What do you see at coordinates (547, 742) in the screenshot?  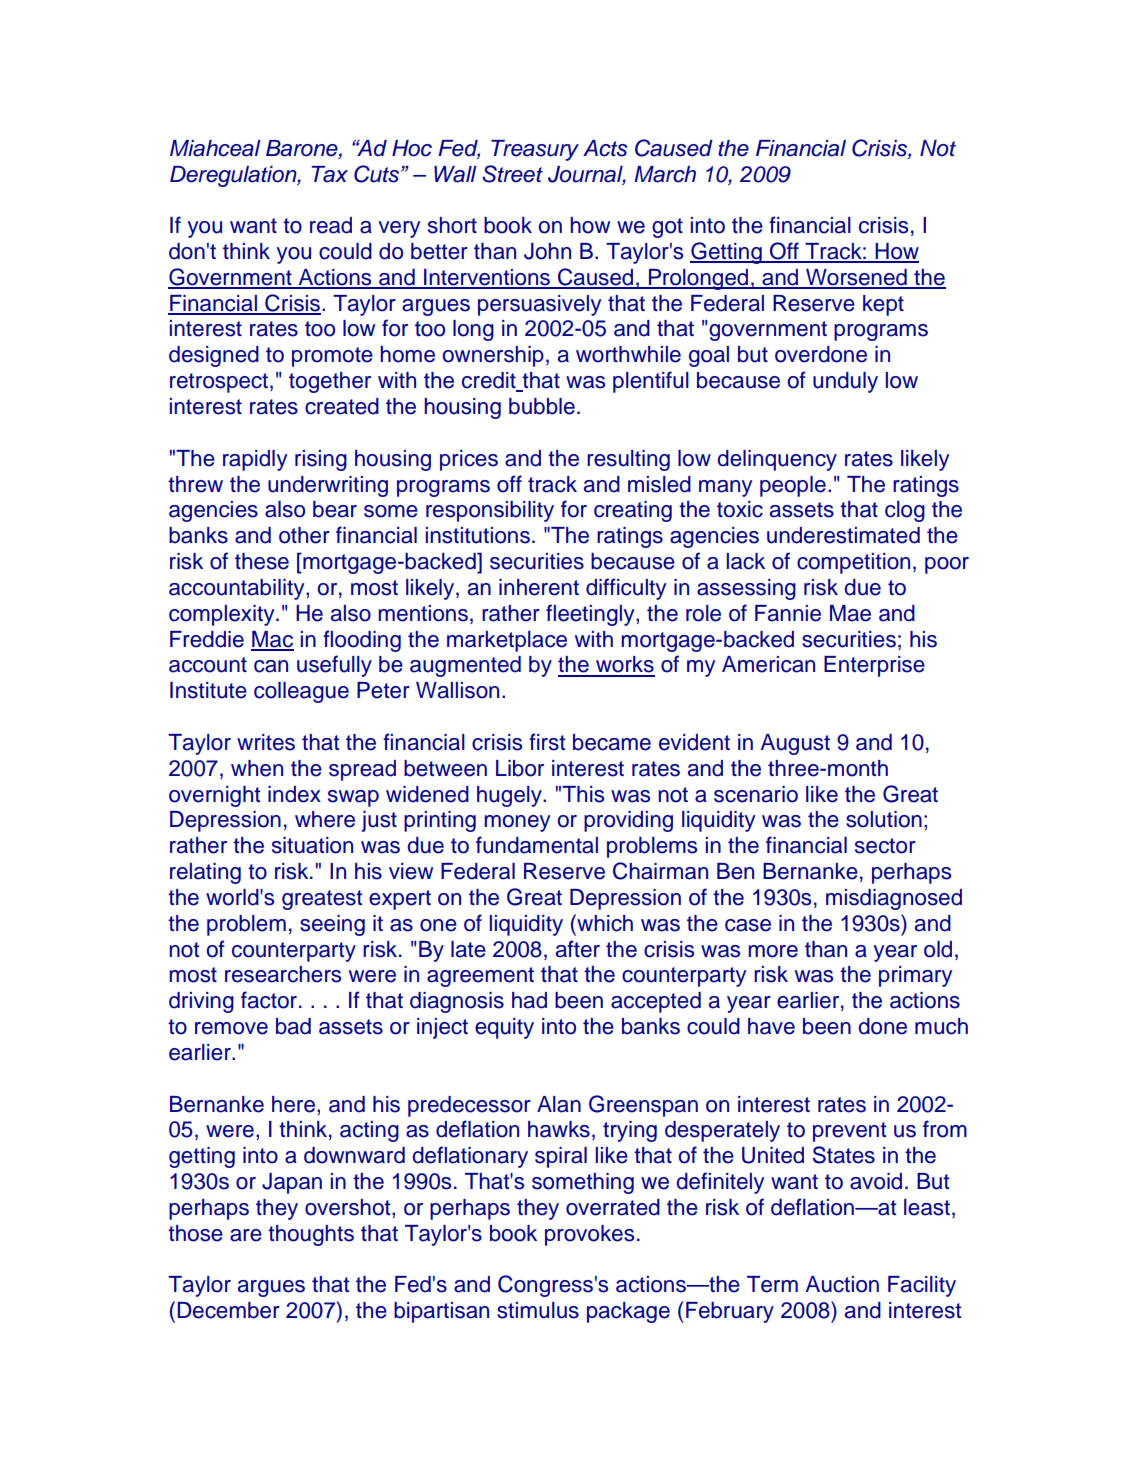 I see `first` at bounding box center [547, 742].
